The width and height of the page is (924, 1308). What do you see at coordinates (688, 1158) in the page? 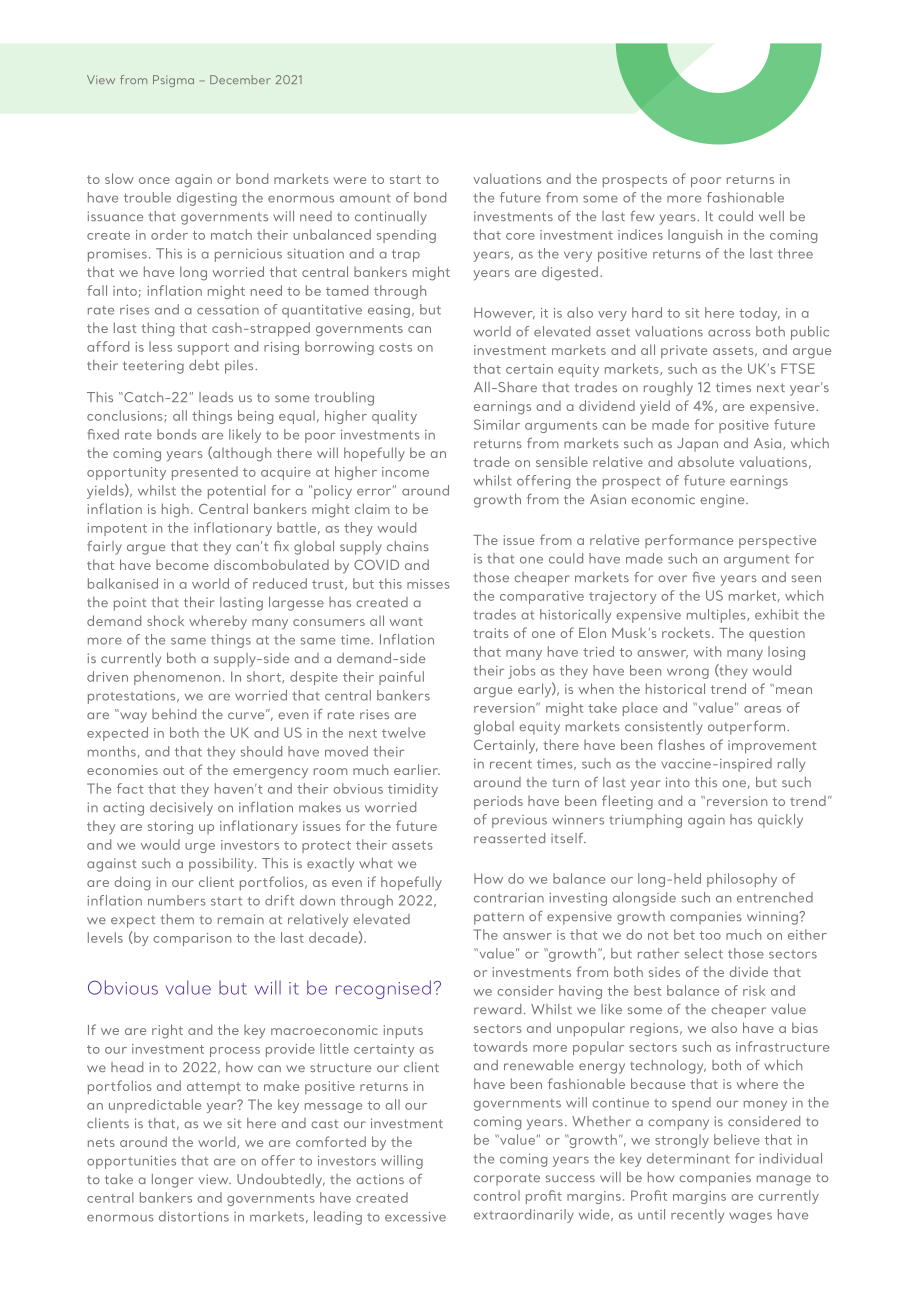
I see `determinant` at bounding box center [688, 1158].
